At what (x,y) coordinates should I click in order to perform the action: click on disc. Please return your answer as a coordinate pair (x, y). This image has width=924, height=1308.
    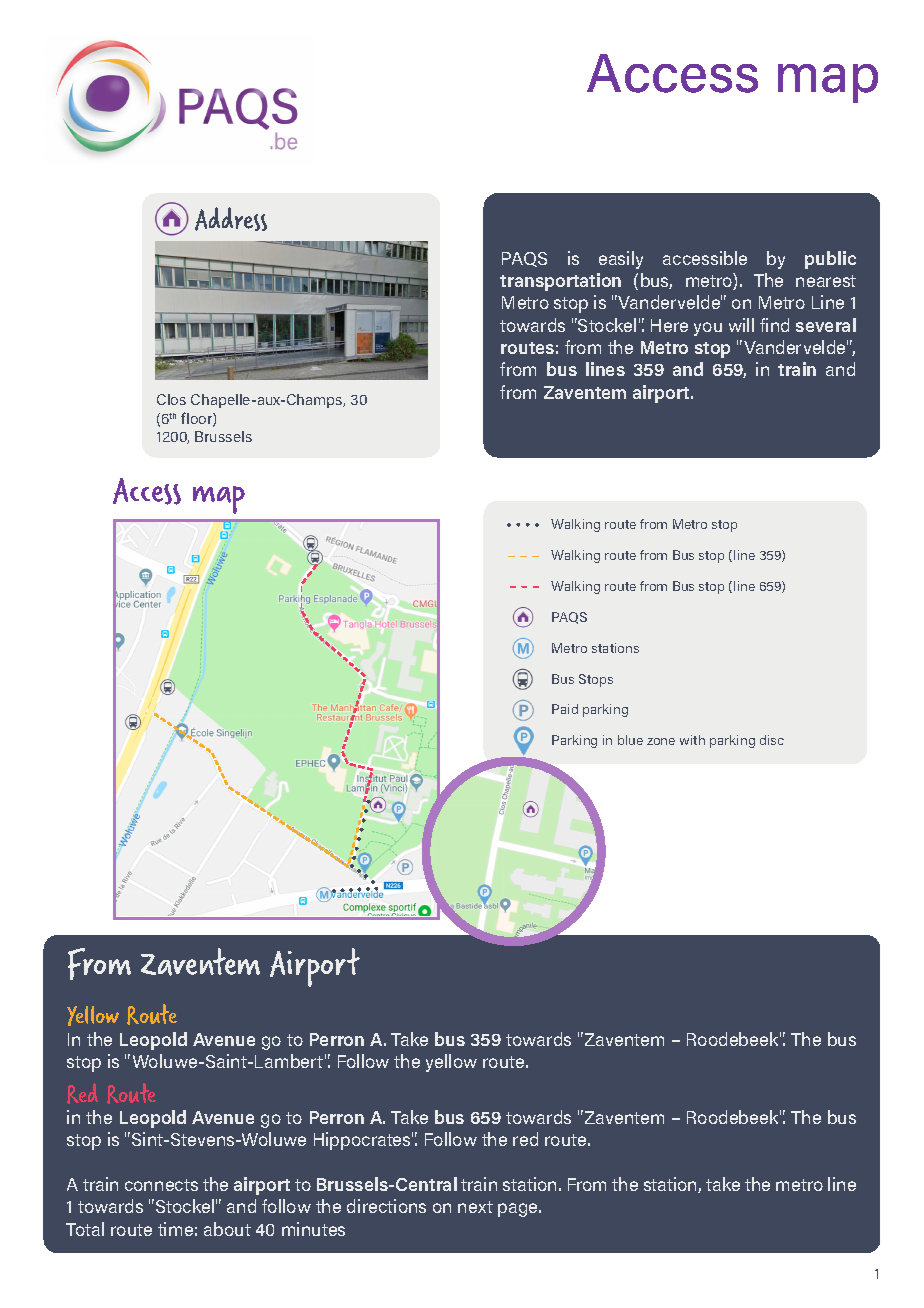
    Looking at the image, I should click on (772, 740).
